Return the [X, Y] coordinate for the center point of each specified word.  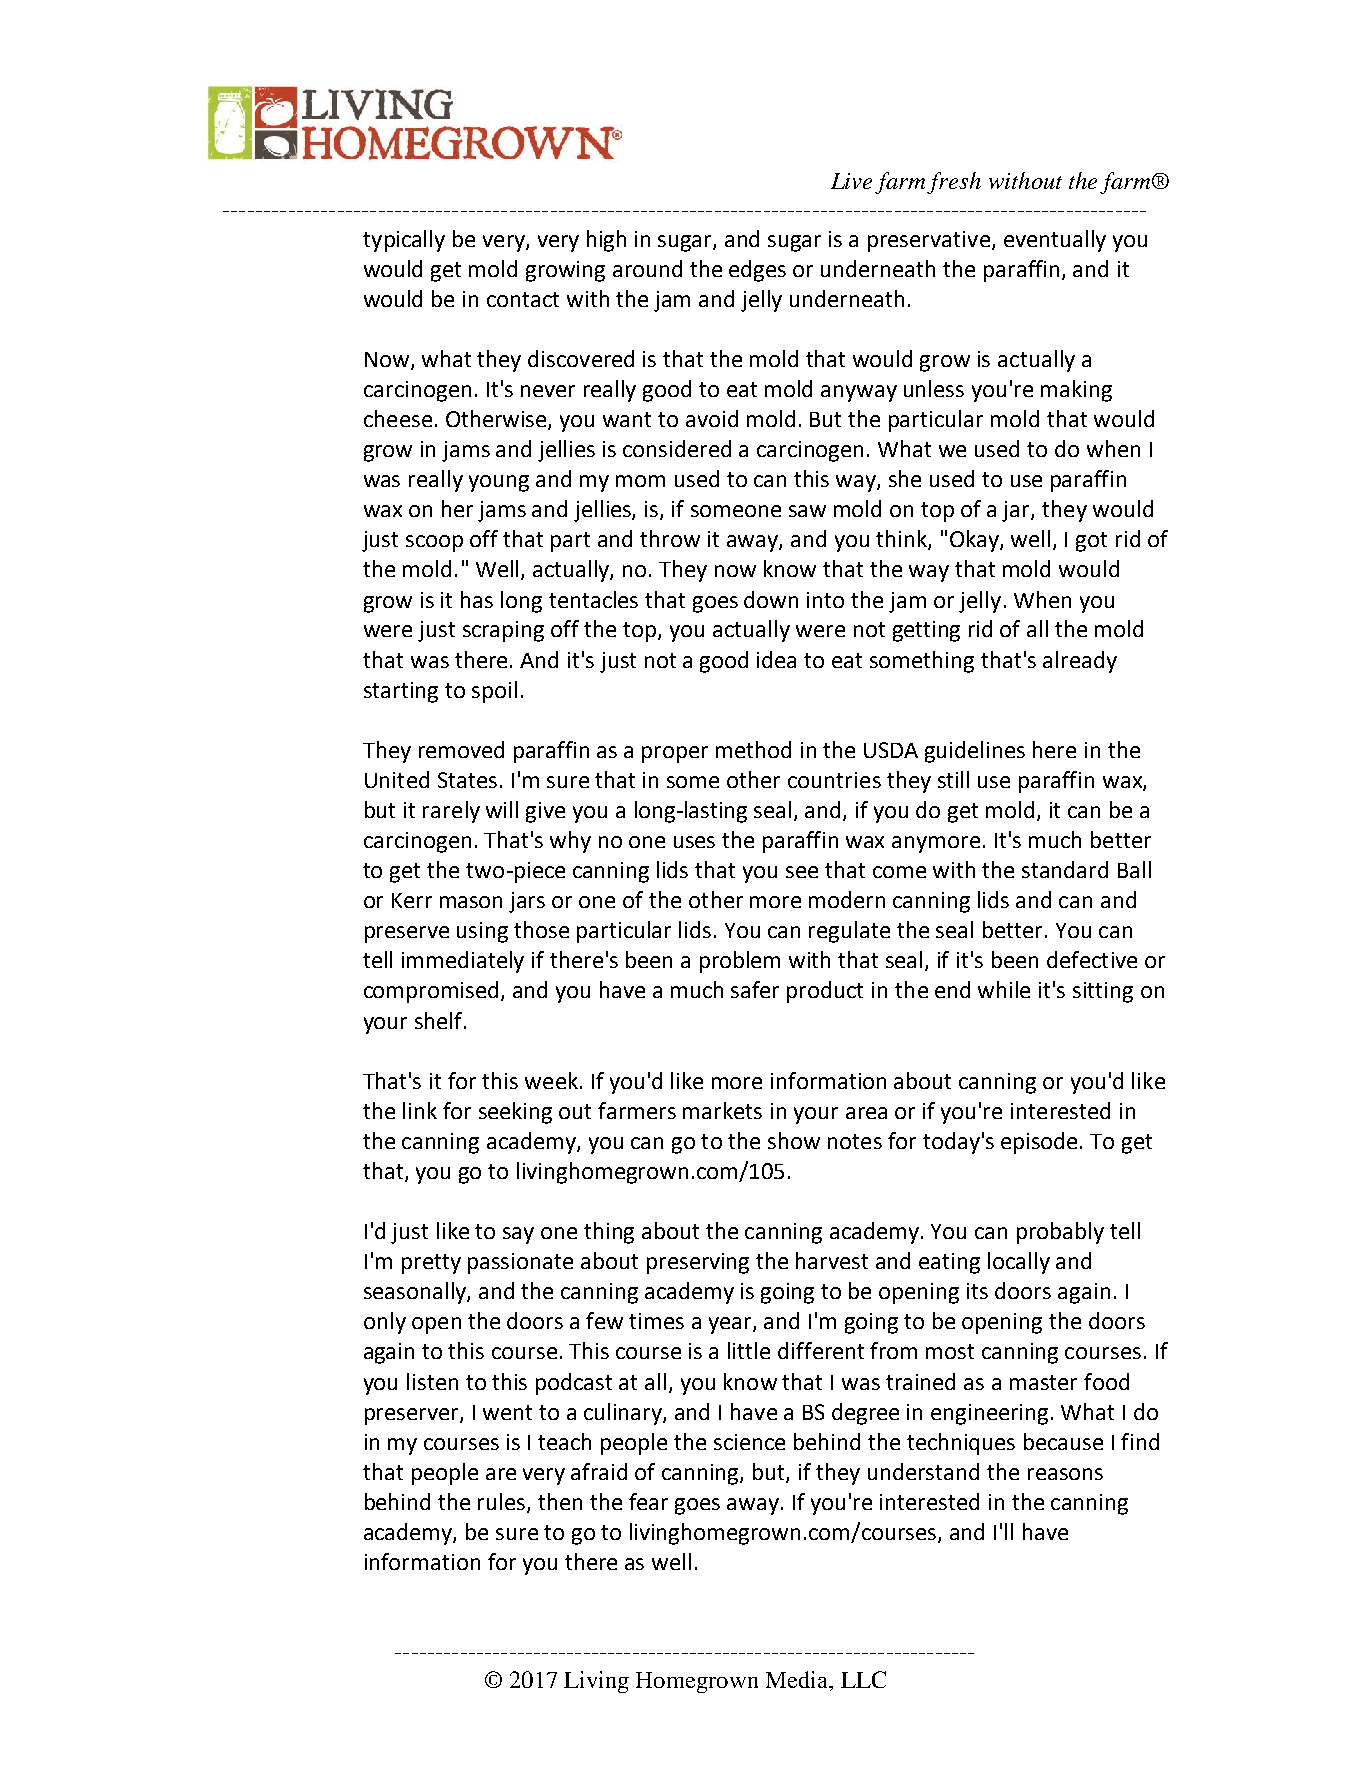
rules [503, 1503]
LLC [863, 1679]
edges [757, 271]
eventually [1055, 241]
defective [1092, 959]
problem [740, 962]
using [482, 932]
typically [404, 241]
